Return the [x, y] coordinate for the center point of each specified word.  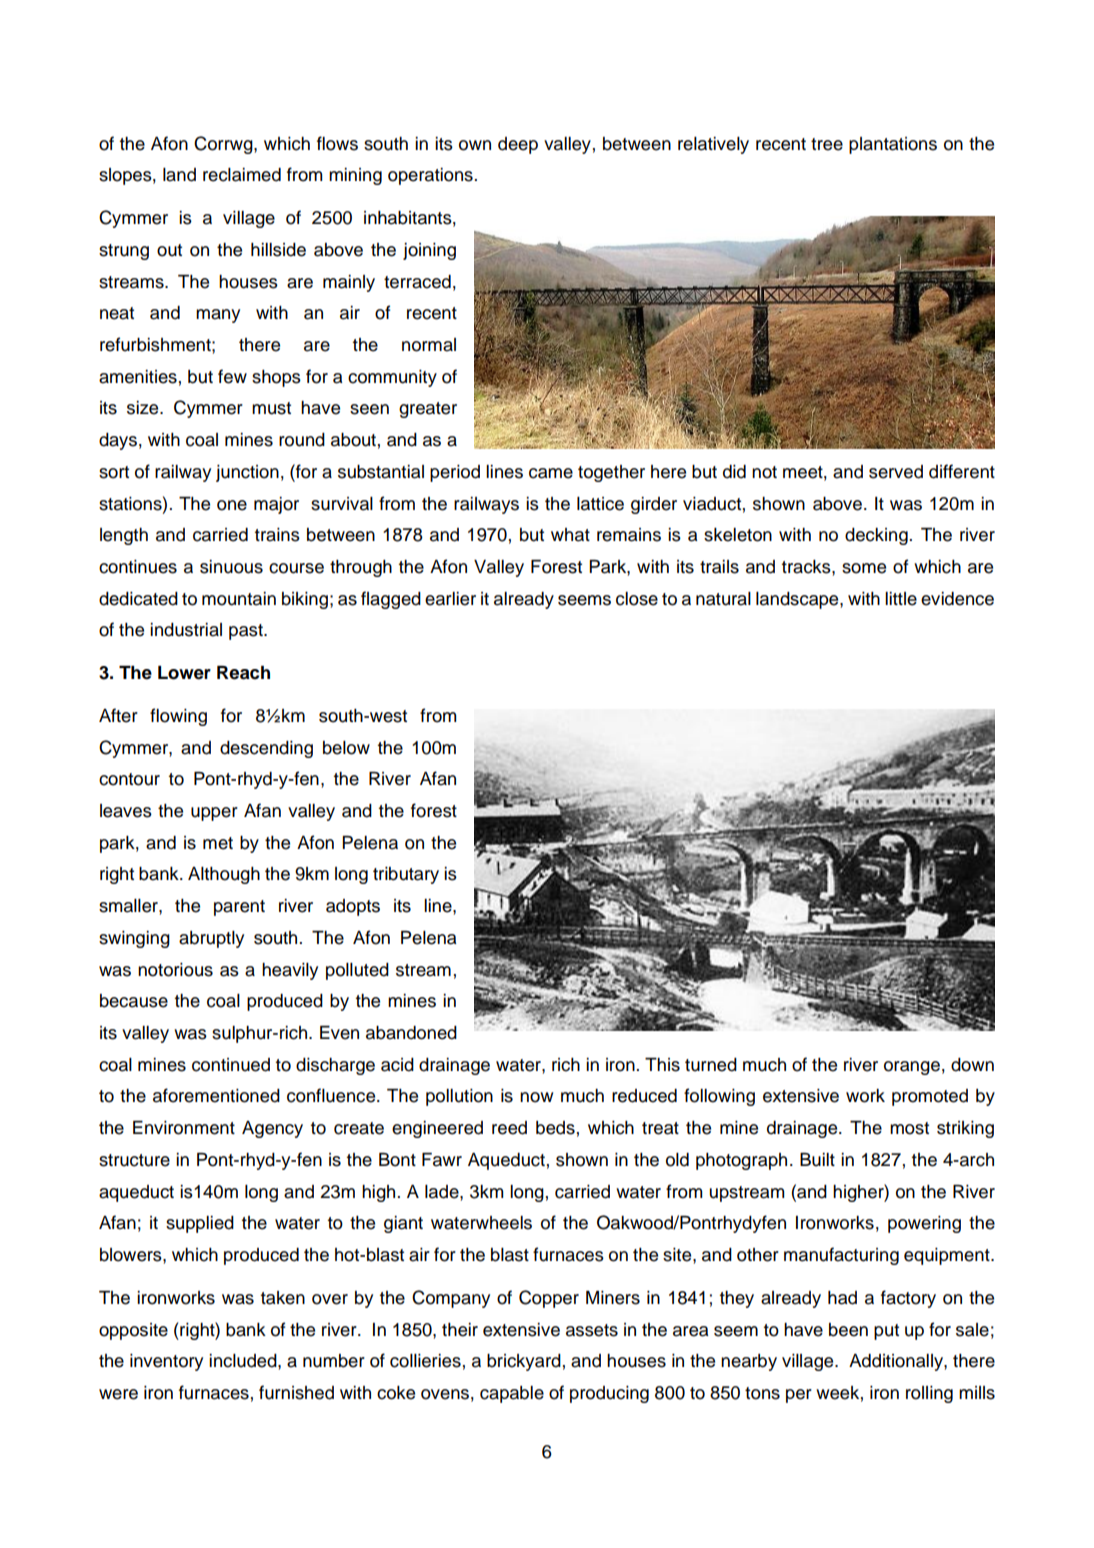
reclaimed [242, 175]
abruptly [211, 939]
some [864, 568]
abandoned [411, 1033]
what [570, 535]
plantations [893, 145]
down [972, 1065]
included [244, 1361]
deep [518, 145]
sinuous [231, 567]
